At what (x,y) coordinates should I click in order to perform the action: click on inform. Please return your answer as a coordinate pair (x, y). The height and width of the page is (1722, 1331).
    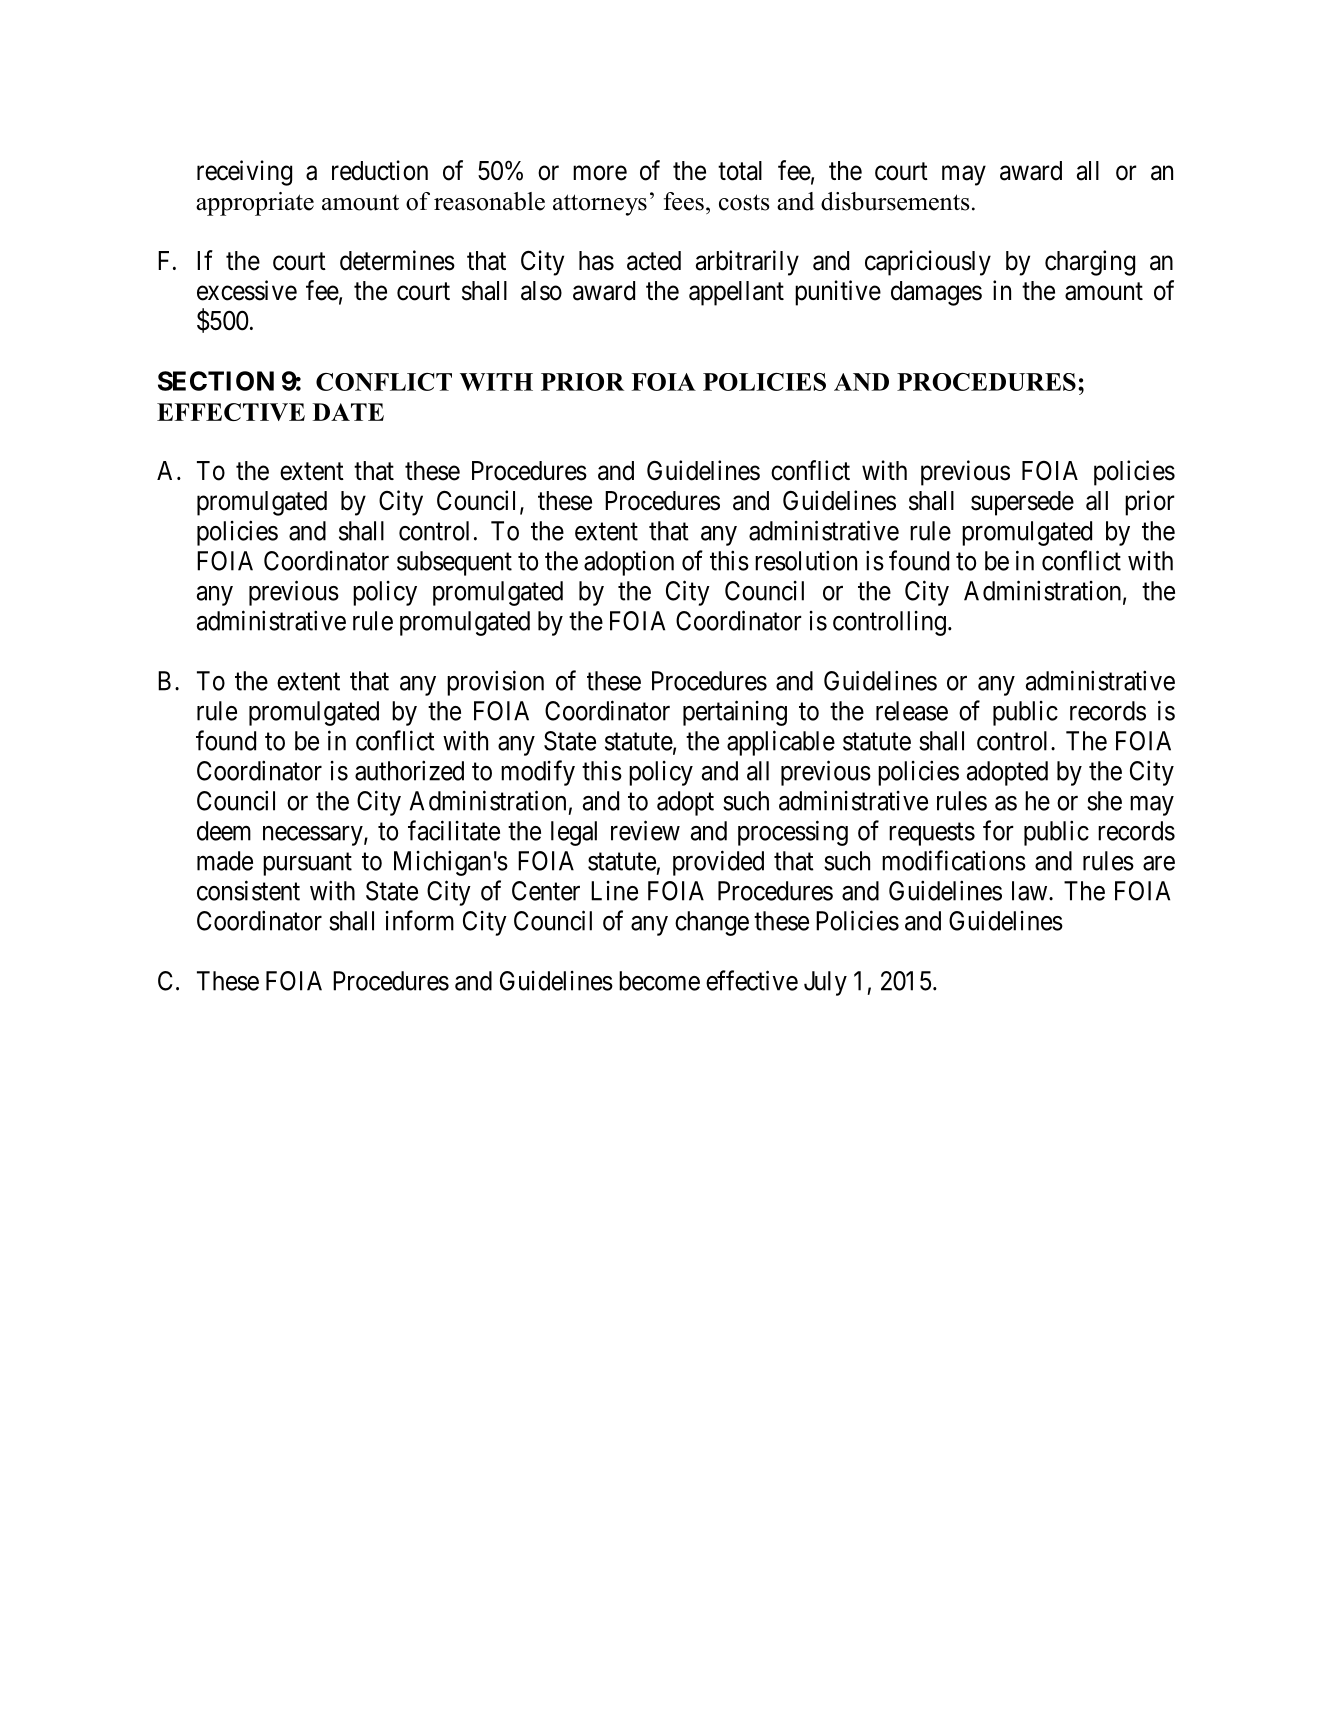
    Looking at the image, I should click on (419, 920).
